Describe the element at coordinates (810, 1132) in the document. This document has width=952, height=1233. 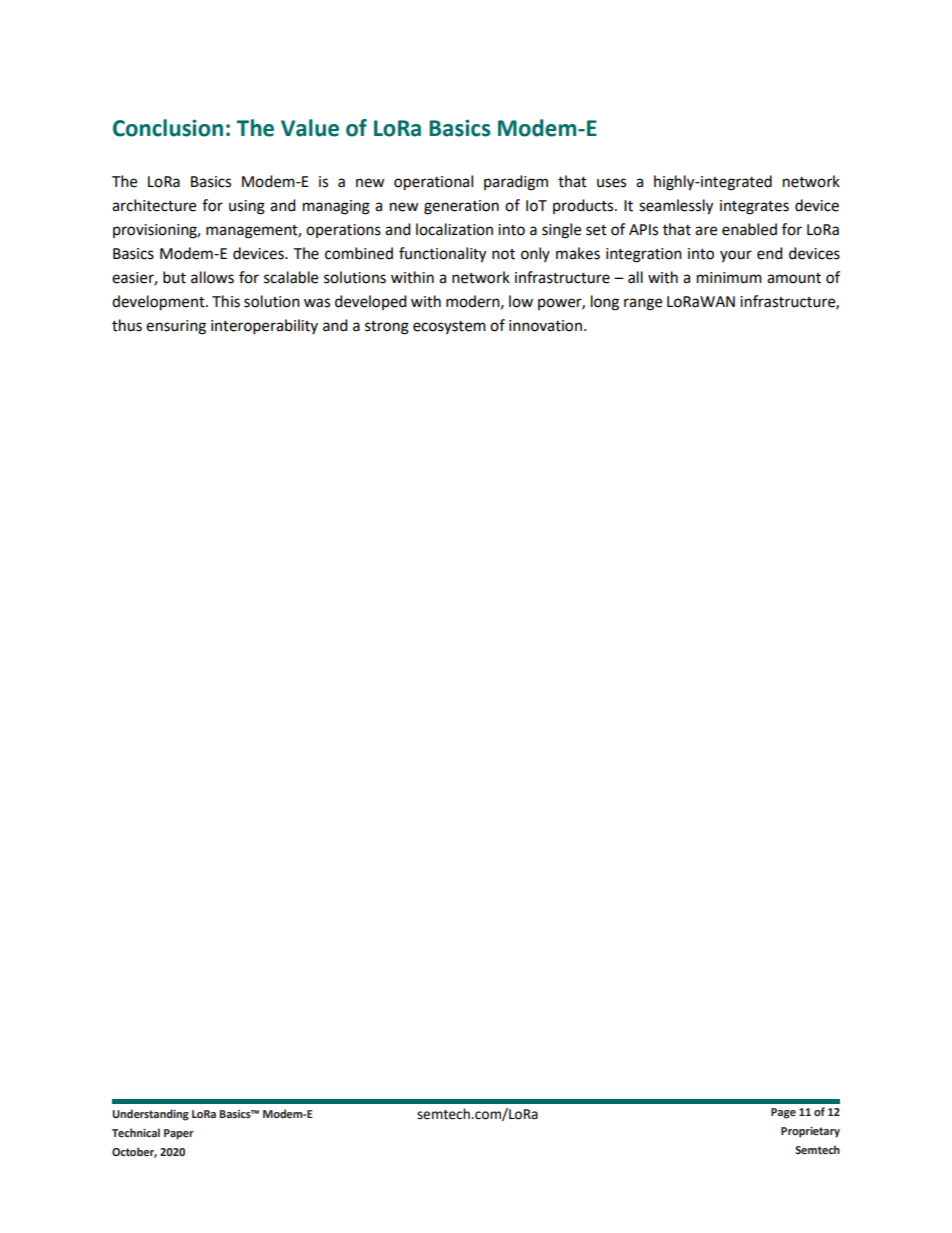
I see `Proprietary` at that location.
